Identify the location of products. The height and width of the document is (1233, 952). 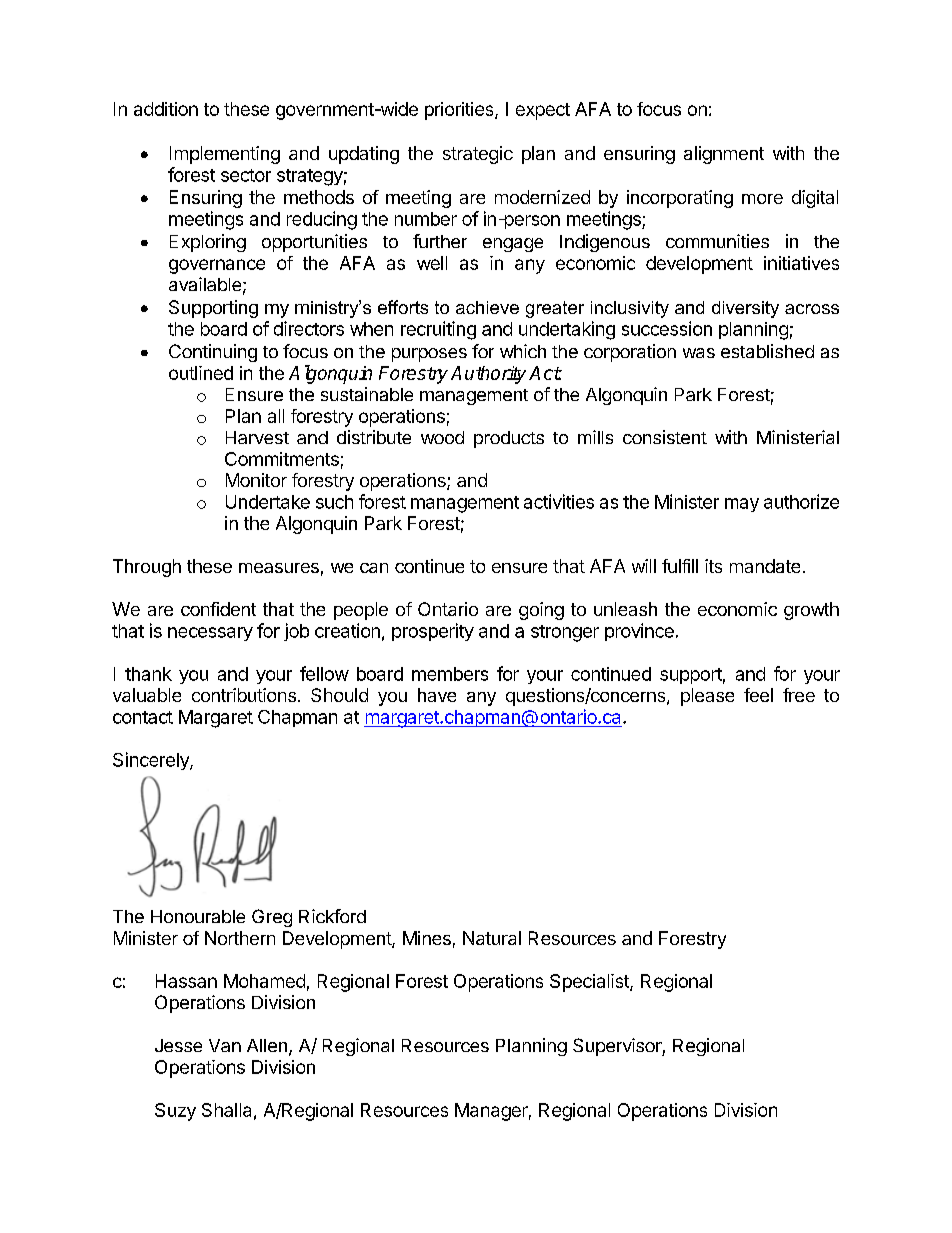
(509, 439).
